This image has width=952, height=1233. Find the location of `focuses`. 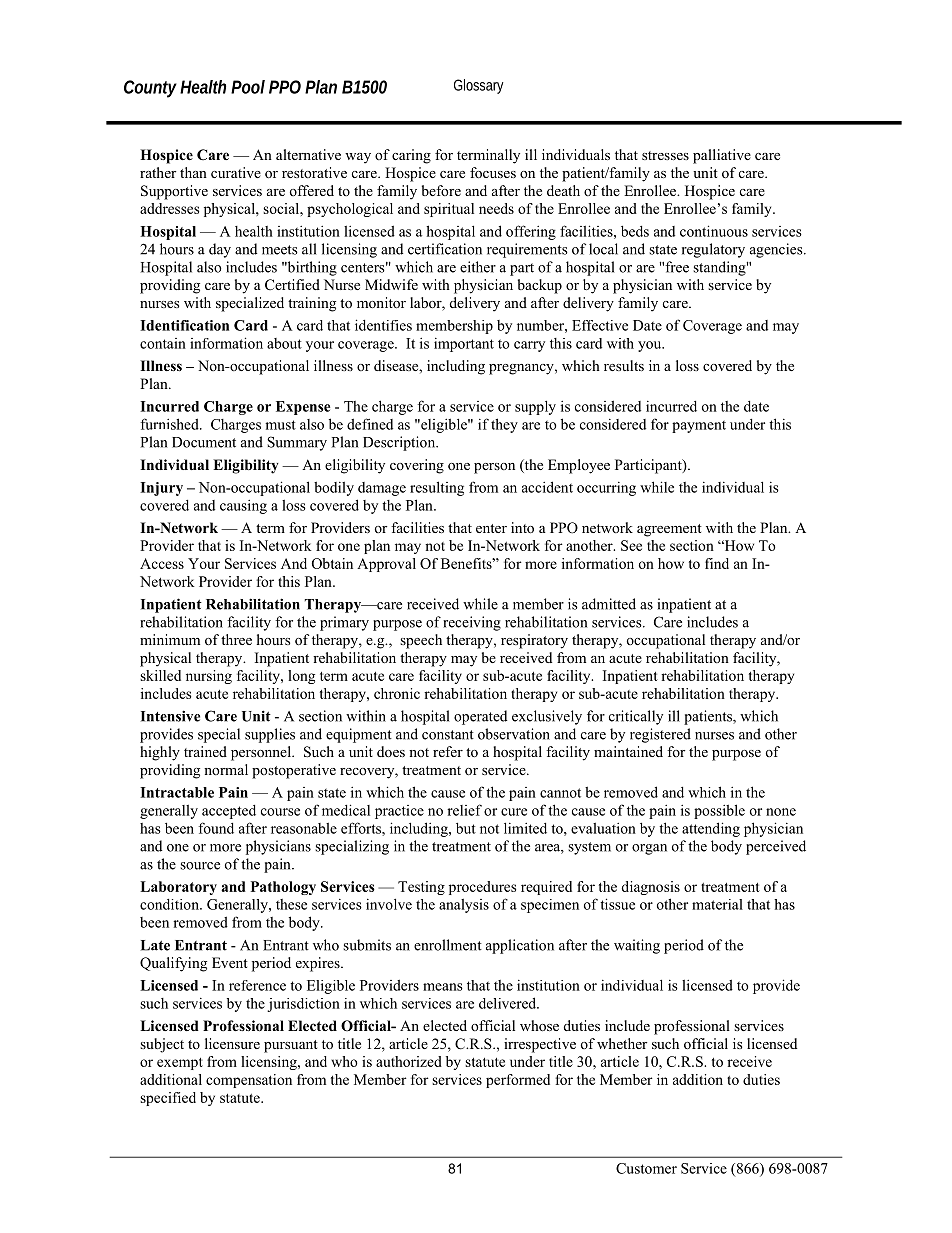

focuses is located at coordinates (493, 173).
